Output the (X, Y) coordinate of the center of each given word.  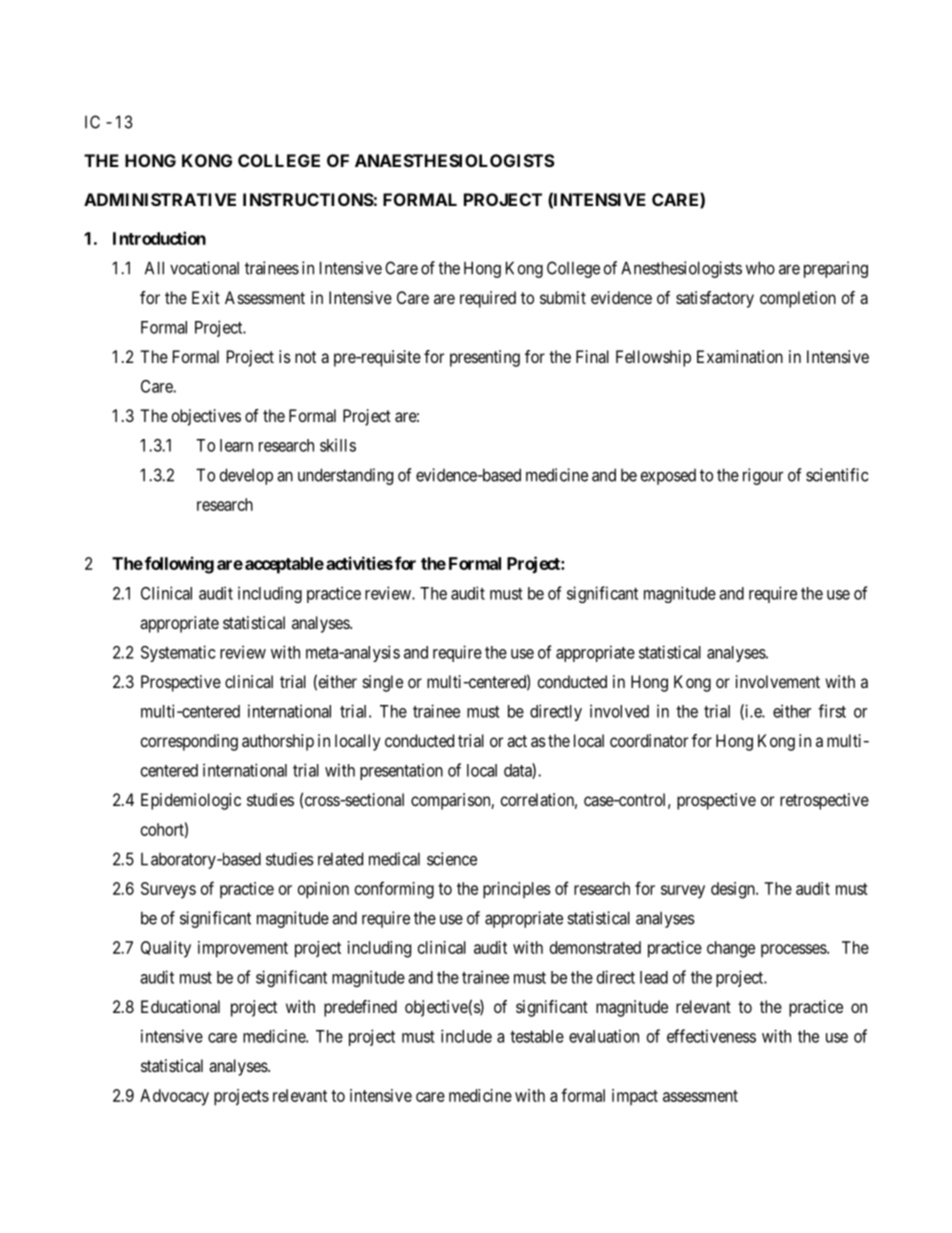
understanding (345, 476)
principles (517, 890)
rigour (763, 476)
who (760, 268)
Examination (740, 356)
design (734, 890)
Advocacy (174, 1097)
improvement (243, 949)
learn (236, 445)
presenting (485, 358)
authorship (278, 742)
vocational (204, 268)
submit (563, 297)
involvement (778, 681)
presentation (401, 771)
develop (246, 476)
